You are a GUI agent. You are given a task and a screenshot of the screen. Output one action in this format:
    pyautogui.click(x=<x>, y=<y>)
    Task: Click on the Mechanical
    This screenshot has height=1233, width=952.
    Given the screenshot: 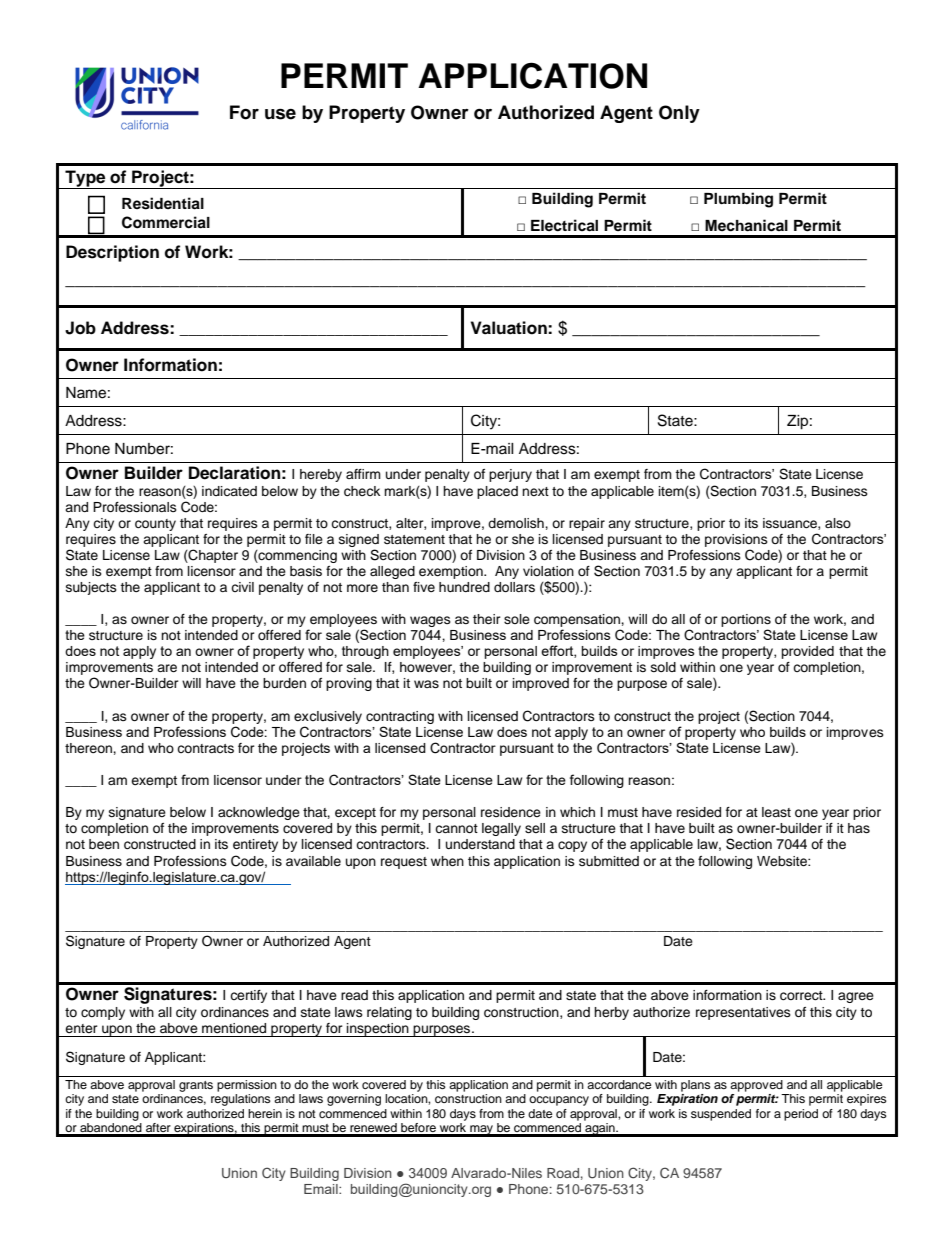 What is the action you would take?
    pyautogui.click(x=746, y=225)
